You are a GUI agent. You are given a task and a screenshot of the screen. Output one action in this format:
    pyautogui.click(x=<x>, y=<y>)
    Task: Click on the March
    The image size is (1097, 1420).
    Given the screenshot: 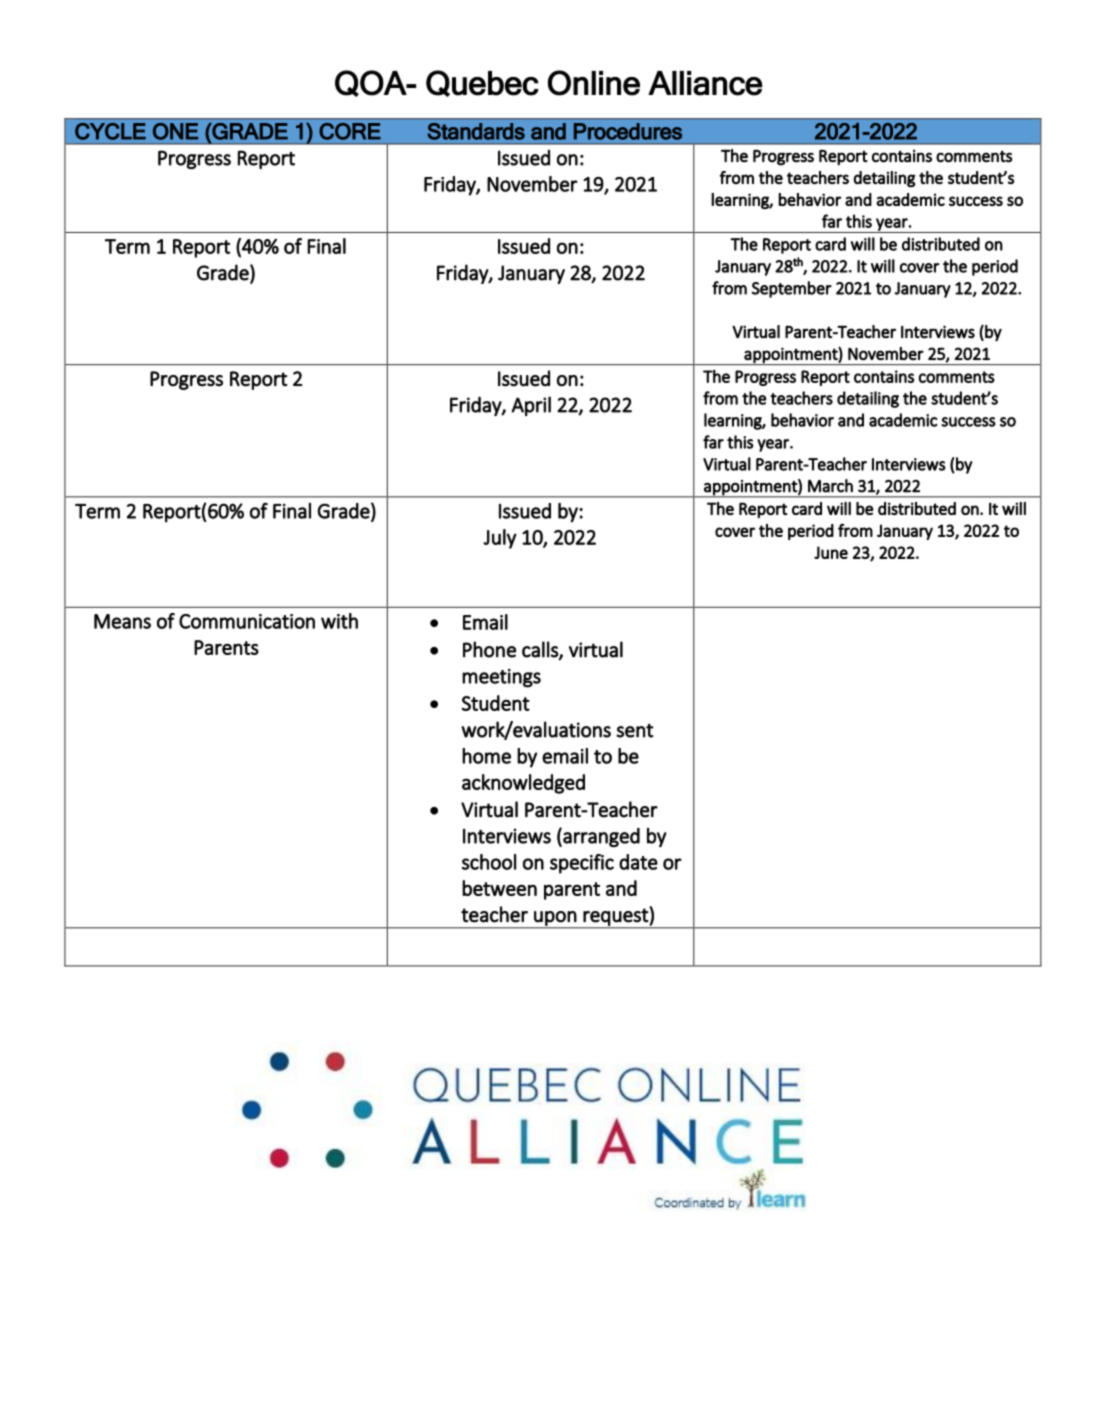 What is the action you would take?
    pyautogui.click(x=830, y=486)
